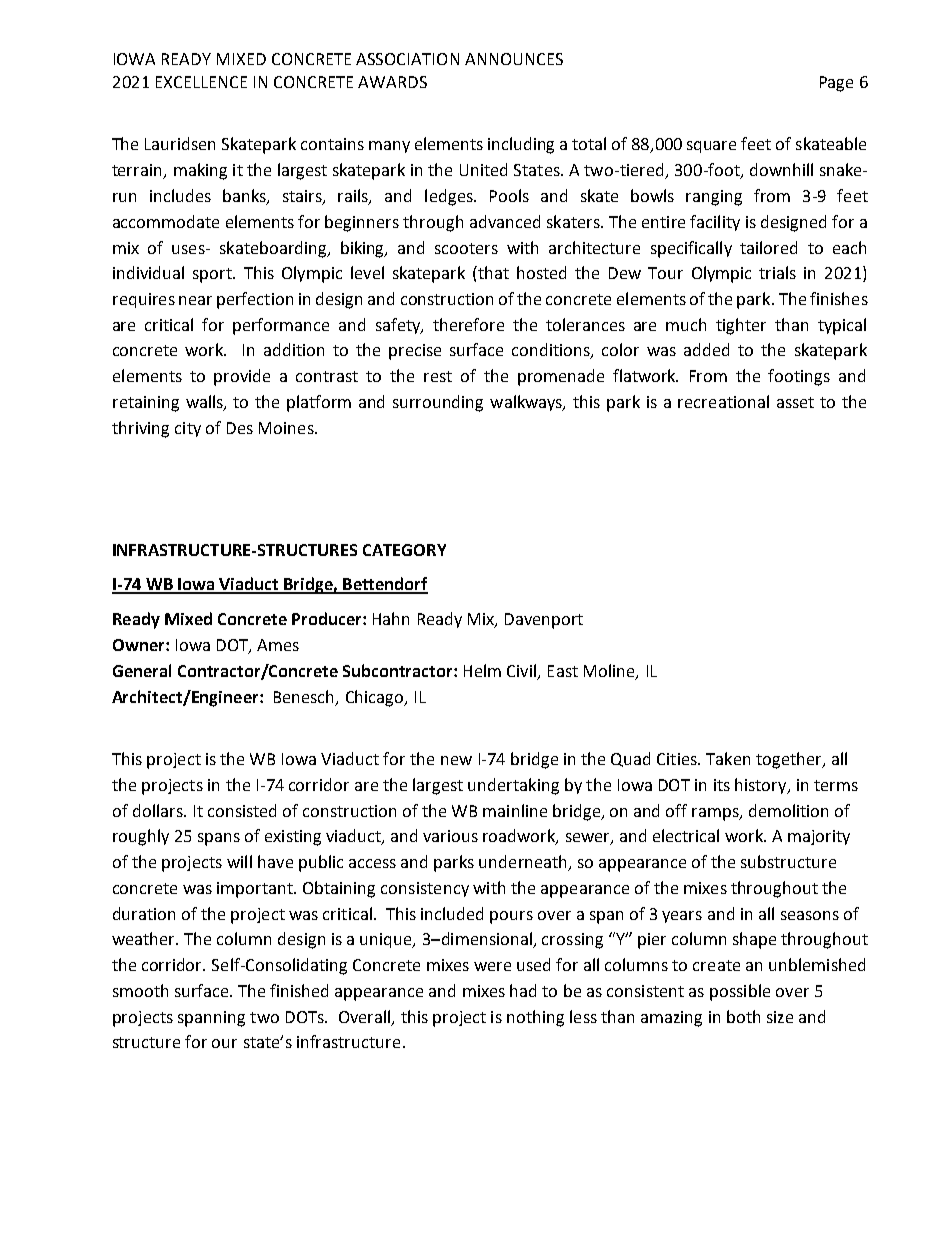 Image resolution: width=952 pixels, height=1233 pixels. I want to click on consisted, so click(242, 810).
